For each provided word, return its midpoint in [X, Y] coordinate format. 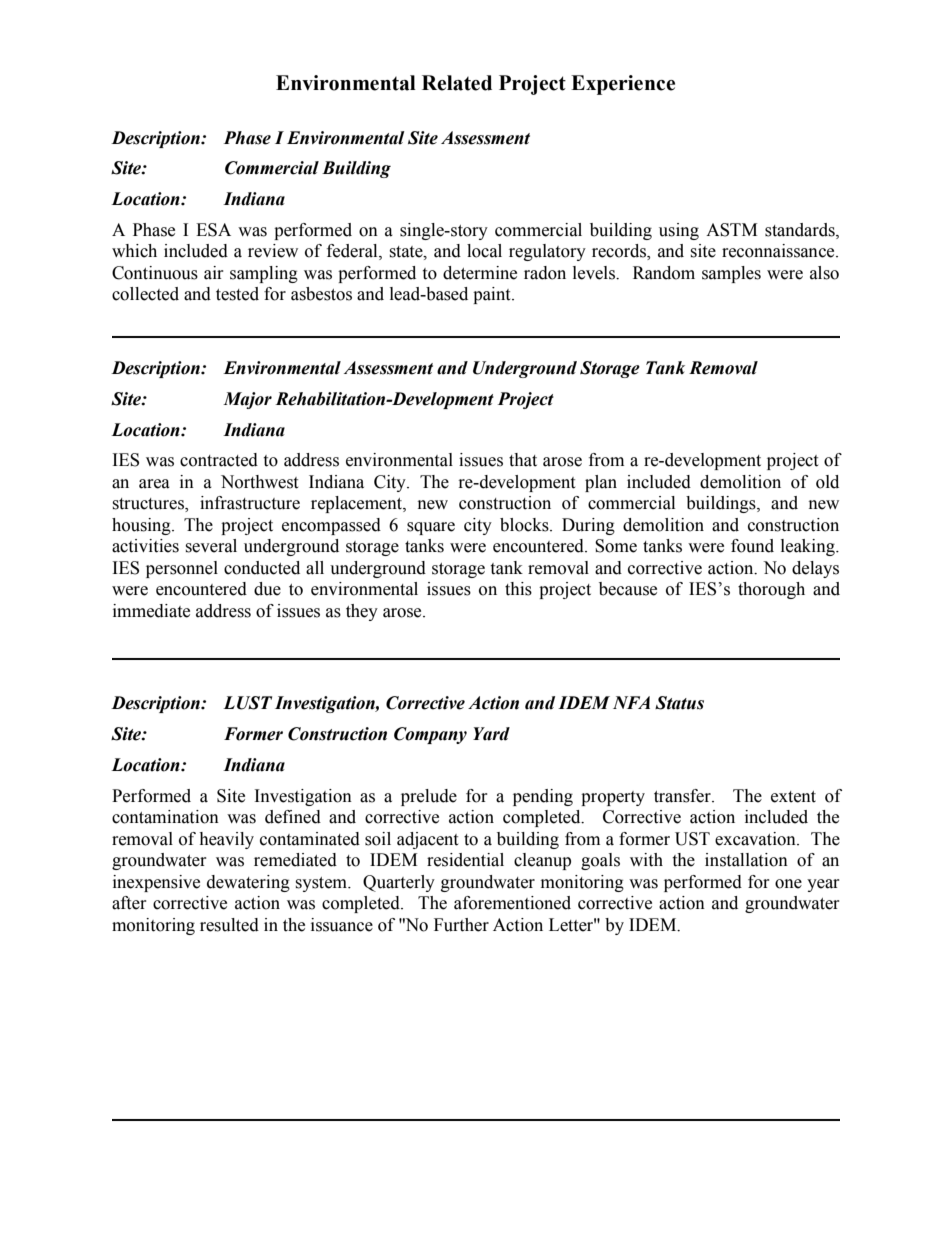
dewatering [248, 883]
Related [457, 83]
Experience [623, 85]
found [752, 546]
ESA [213, 230]
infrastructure [250, 503]
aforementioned [512, 903]
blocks [525, 525]
